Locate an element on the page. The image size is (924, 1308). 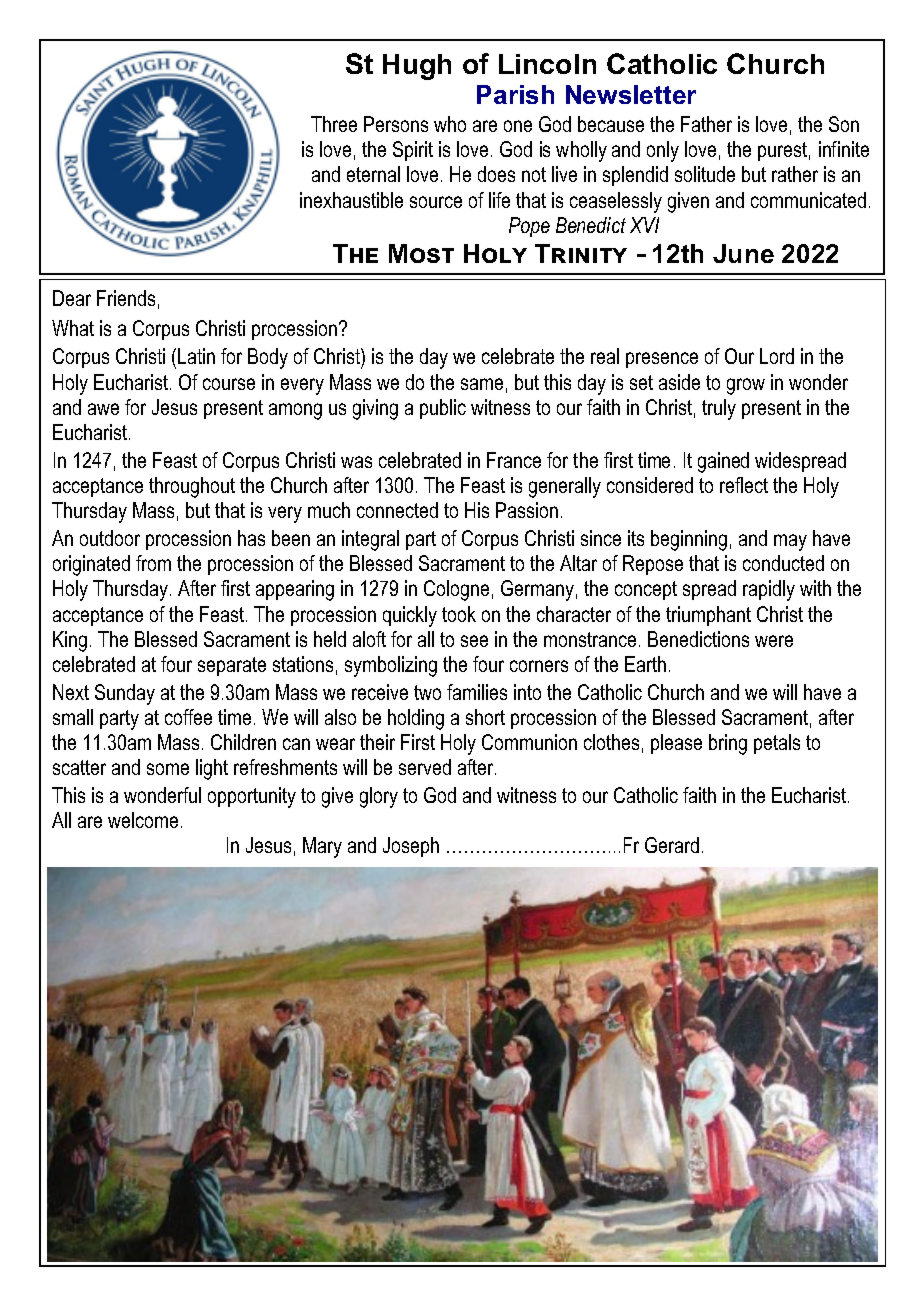
Gerard is located at coordinates (672, 845).
